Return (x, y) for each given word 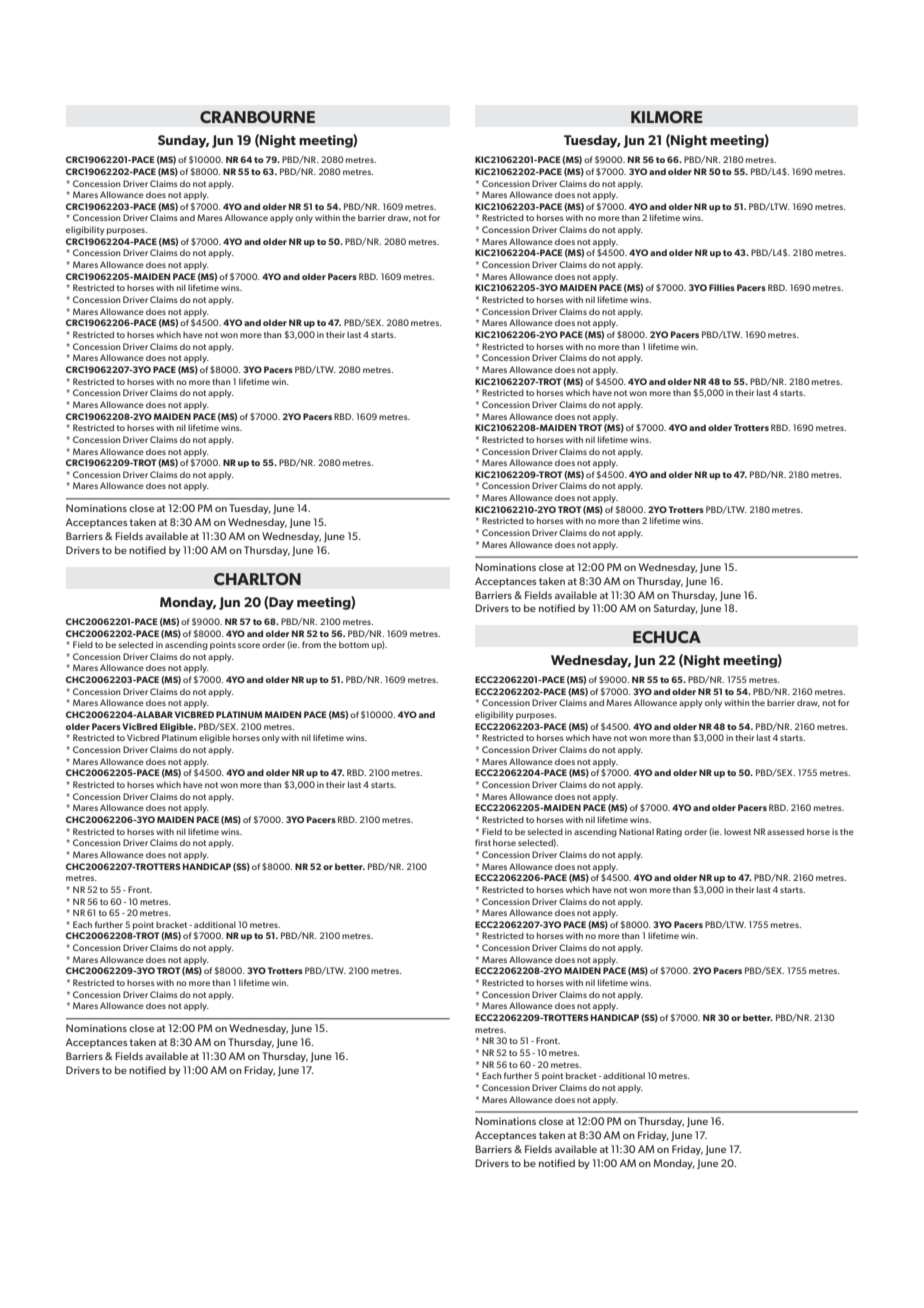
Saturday (676, 609)
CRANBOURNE (257, 117)
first (483, 842)
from (311, 644)
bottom (354, 644)
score (249, 645)
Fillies (722, 287)
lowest (737, 831)
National (636, 831)
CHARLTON (257, 579)
